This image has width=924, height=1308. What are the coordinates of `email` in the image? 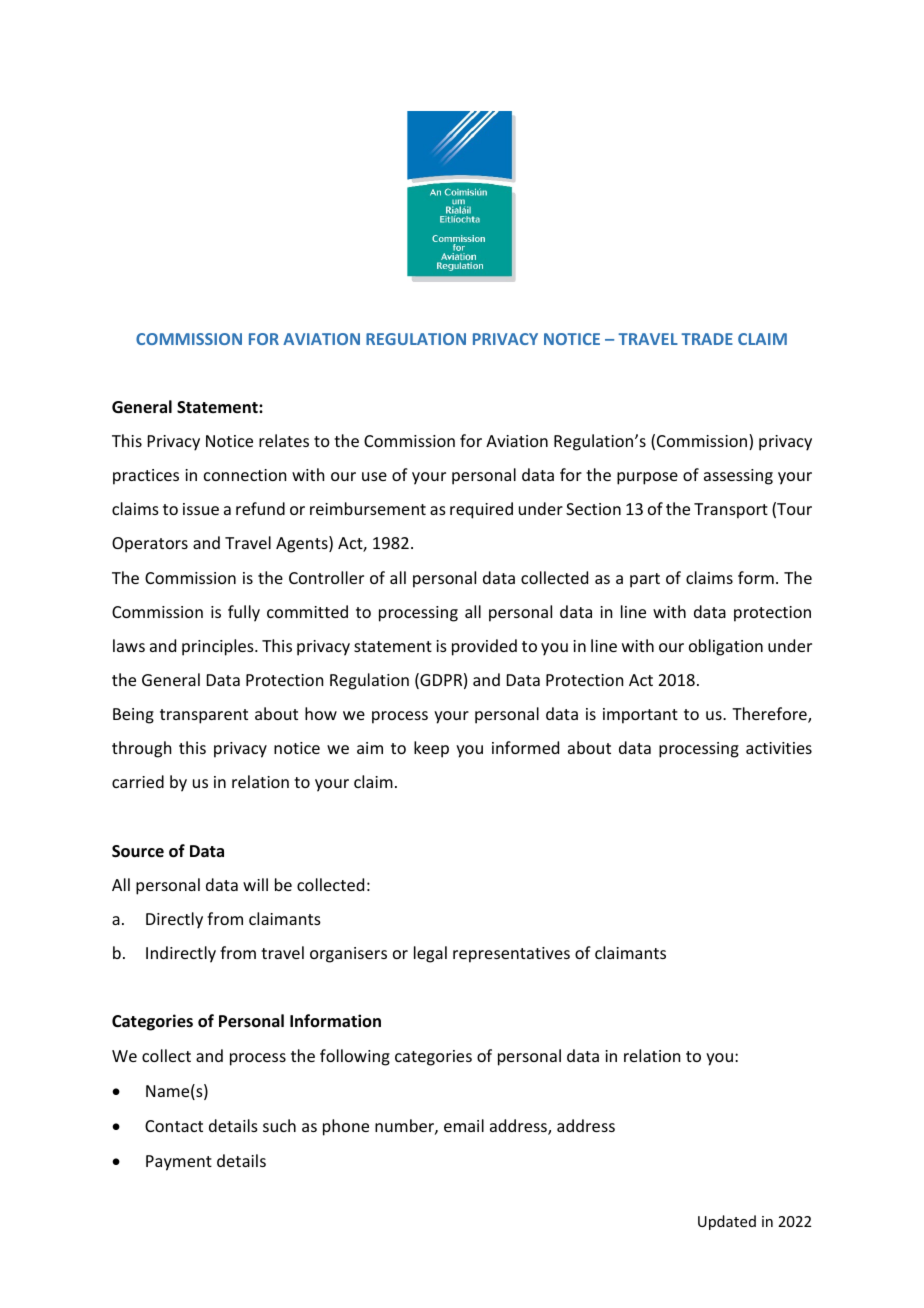 It's located at (464, 1125).
